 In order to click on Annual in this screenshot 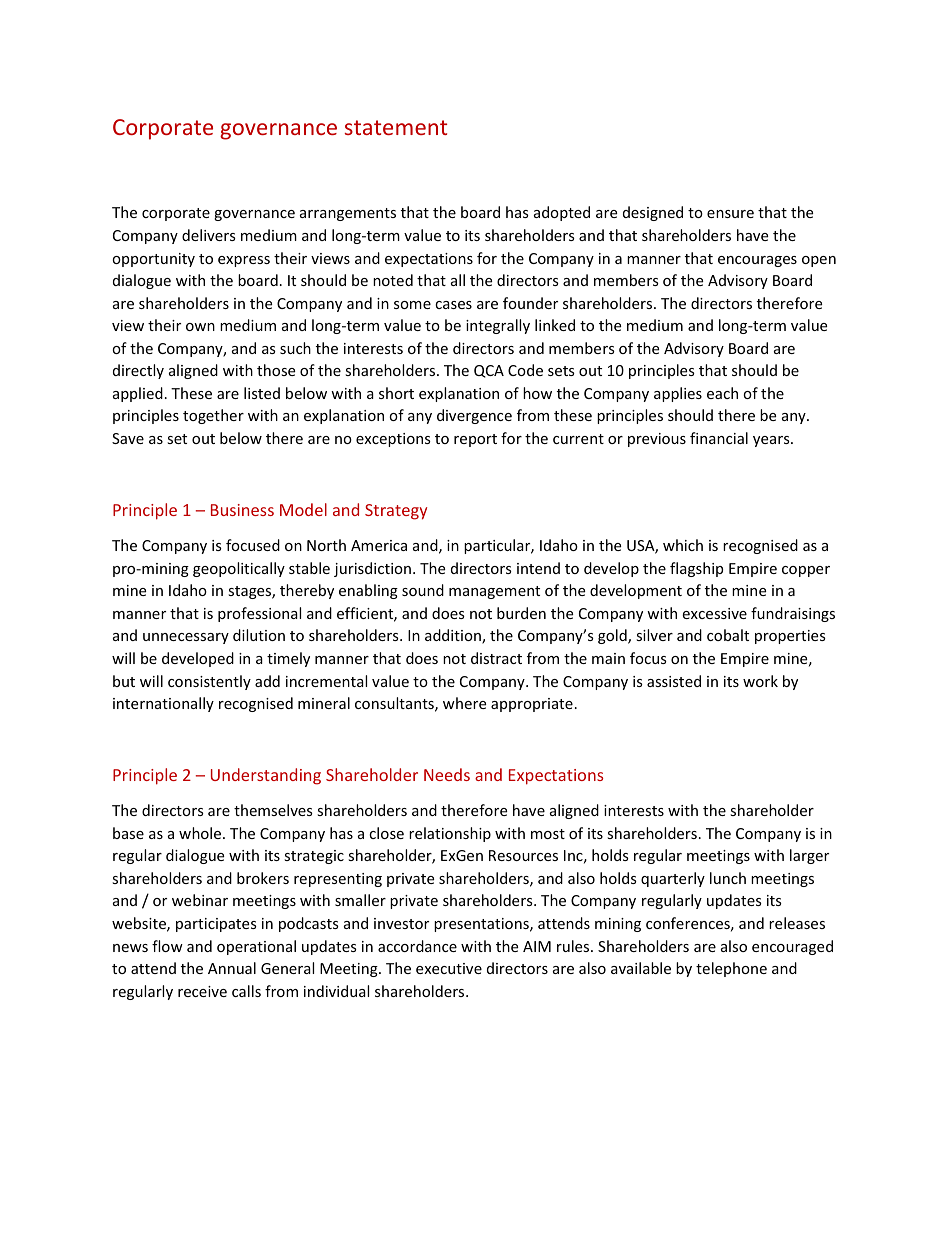, I will do `click(232, 968)`.
